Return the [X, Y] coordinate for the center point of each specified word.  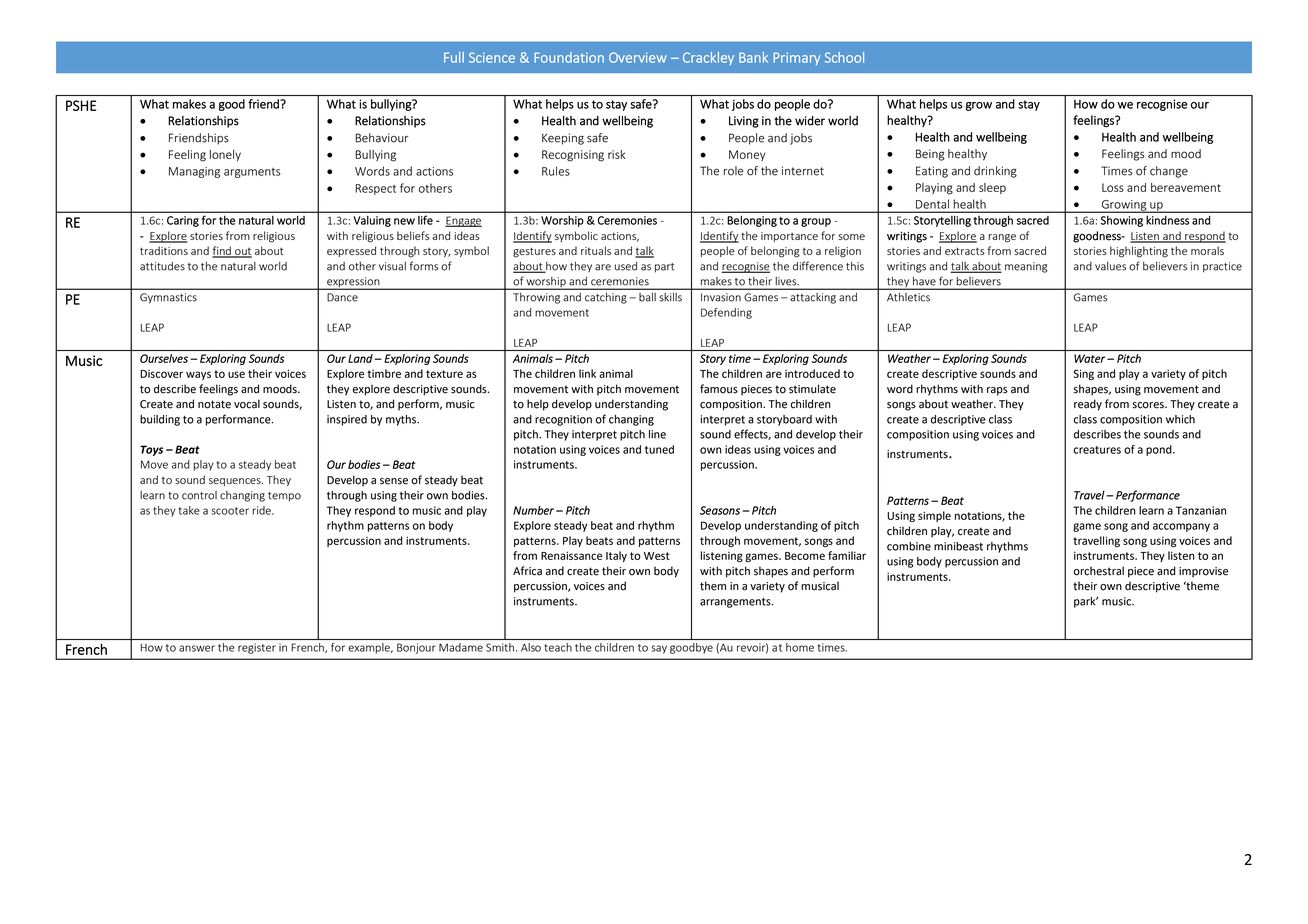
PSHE [81, 105]
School [844, 57]
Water [1089, 358]
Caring [183, 221]
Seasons [720, 510]
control [199, 495]
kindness [1168, 220]
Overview [638, 57]
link [587, 373]
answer [197, 648]
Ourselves [164, 358]
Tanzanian [1201, 510]
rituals [596, 250]
